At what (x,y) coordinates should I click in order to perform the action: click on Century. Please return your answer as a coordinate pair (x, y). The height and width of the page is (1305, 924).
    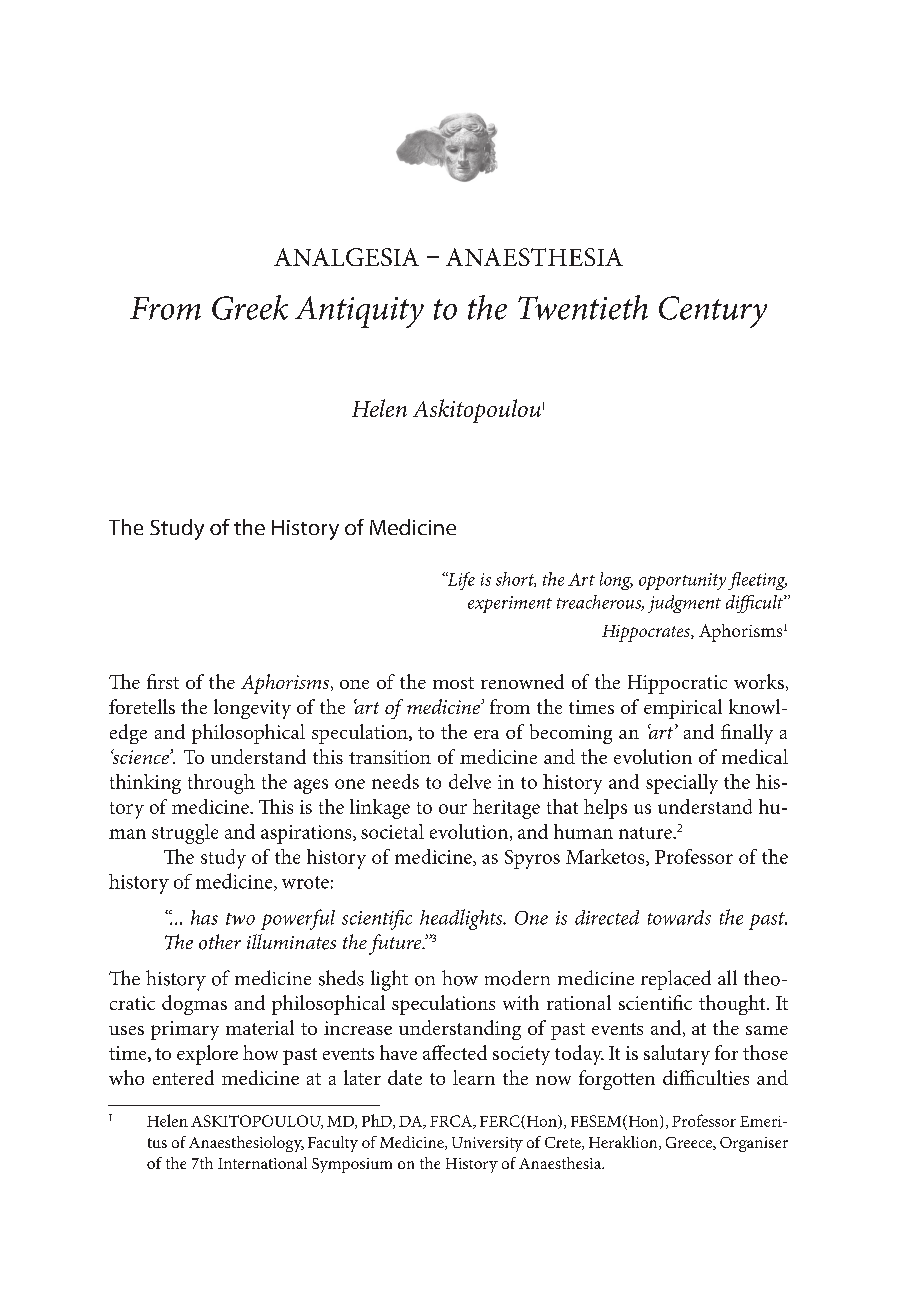
    Looking at the image, I should click on (713, 312).
